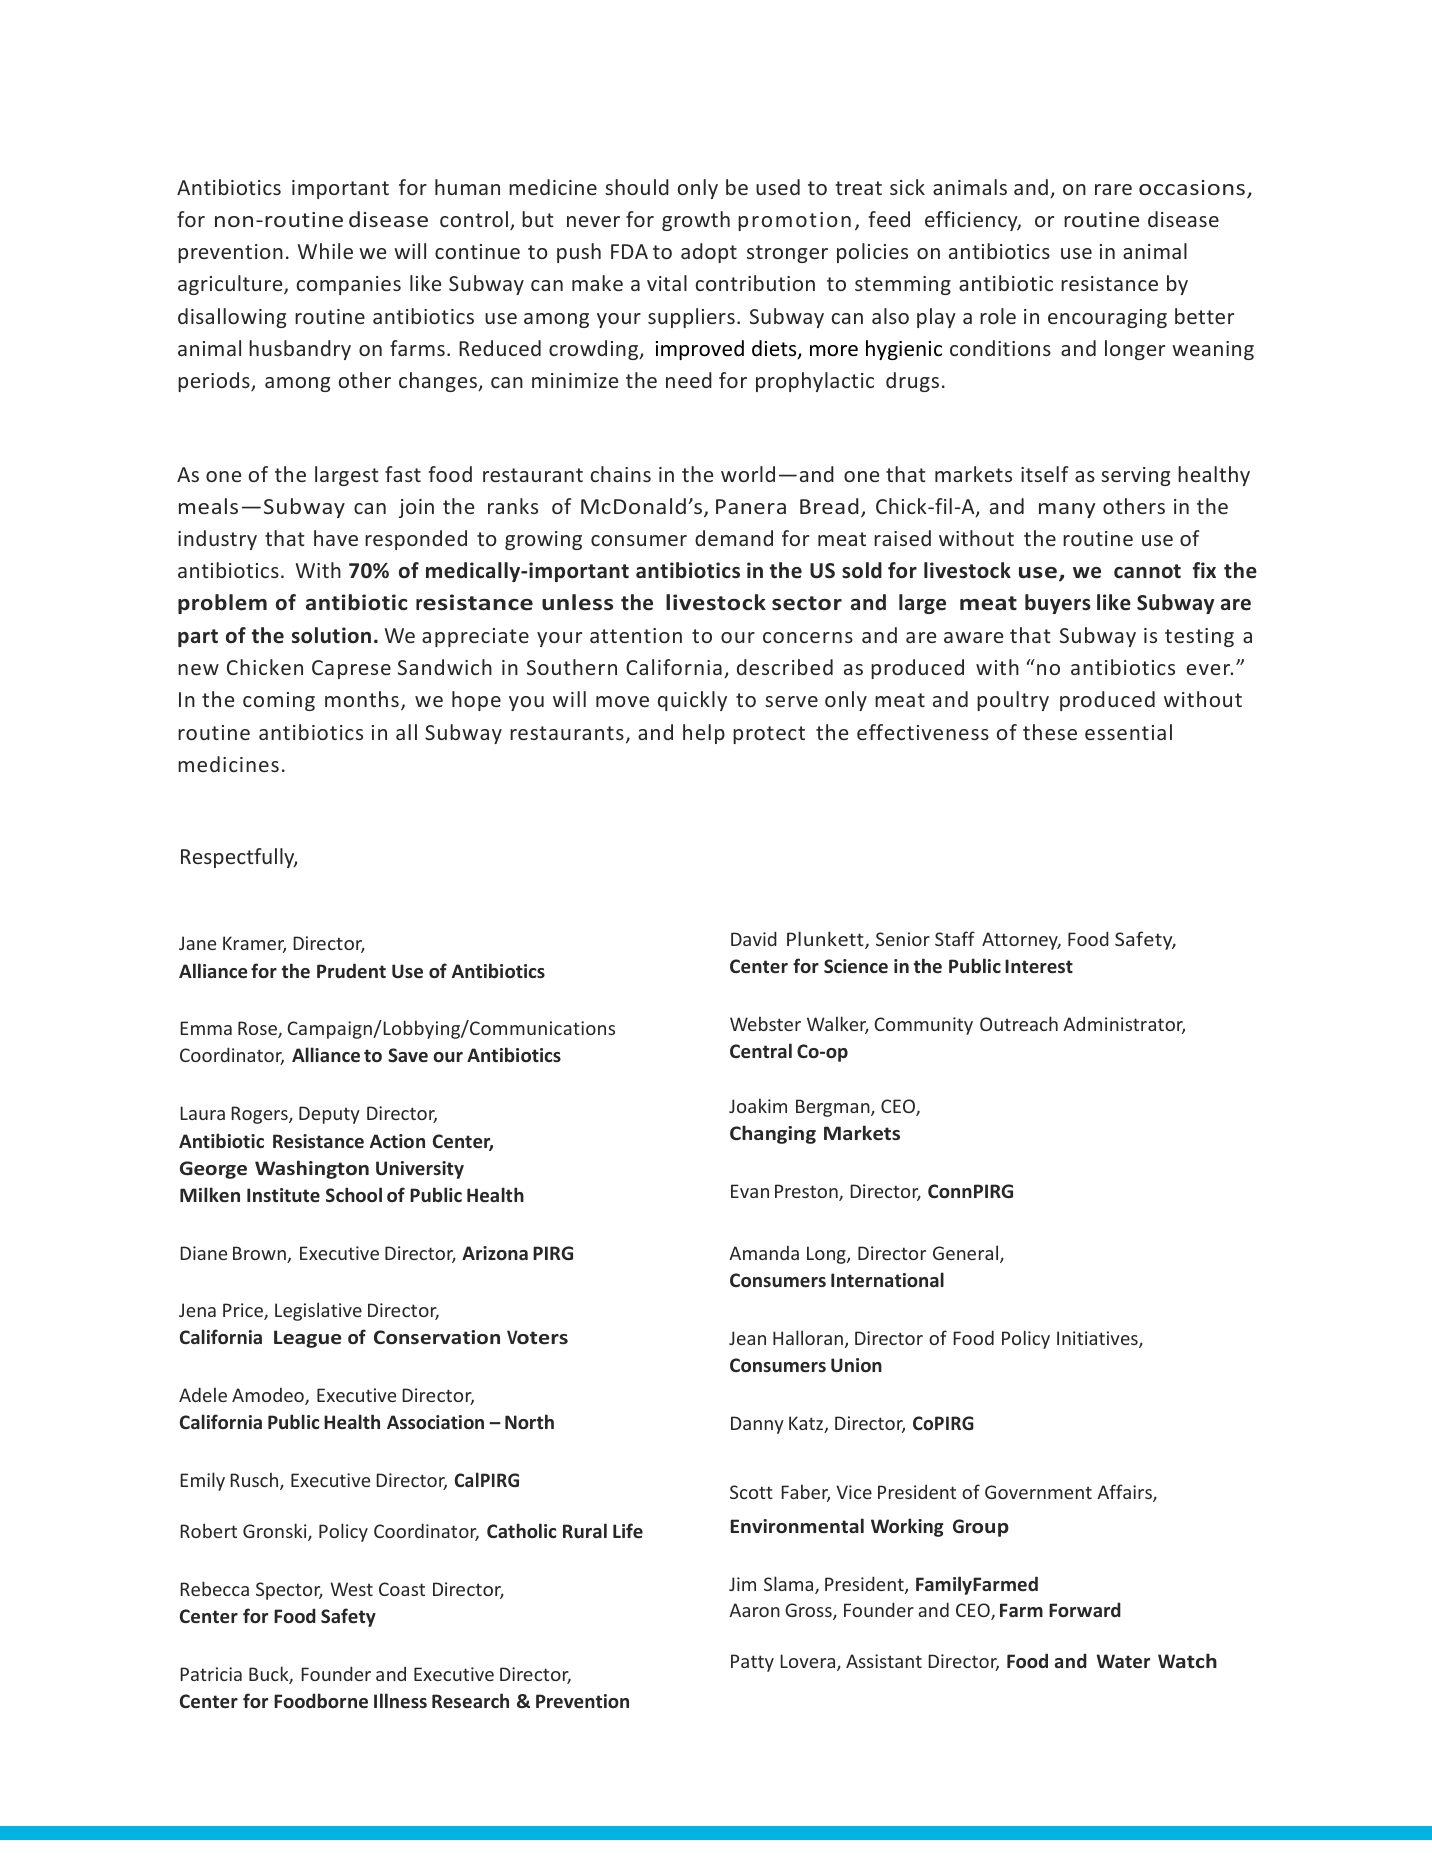  I want to click on Changing, so click(773, 1134).
